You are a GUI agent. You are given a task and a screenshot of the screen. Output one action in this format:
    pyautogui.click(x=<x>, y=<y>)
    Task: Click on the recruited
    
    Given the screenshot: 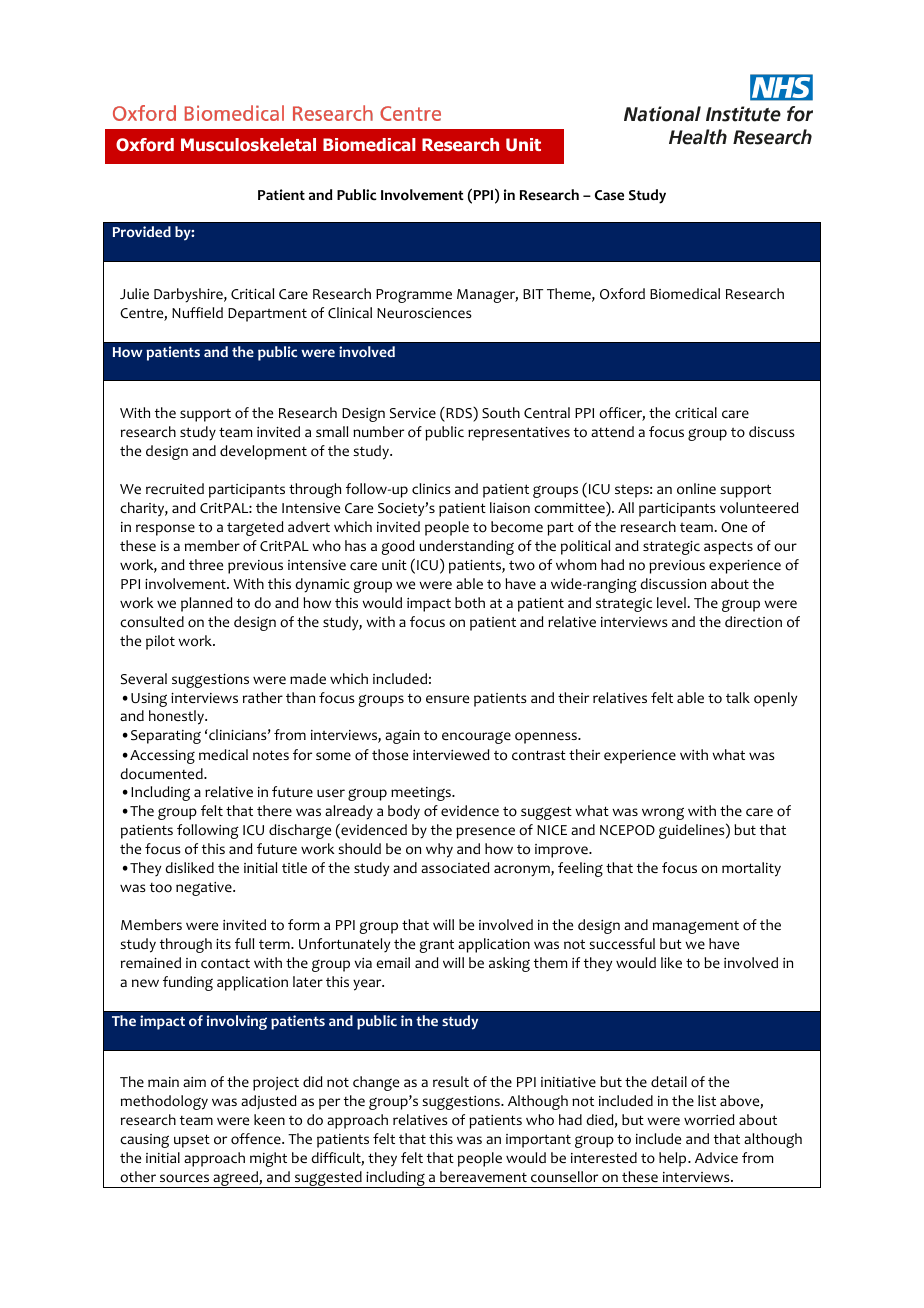 What is the action you would take?
    pyautogui.click(x=175, y=488)
